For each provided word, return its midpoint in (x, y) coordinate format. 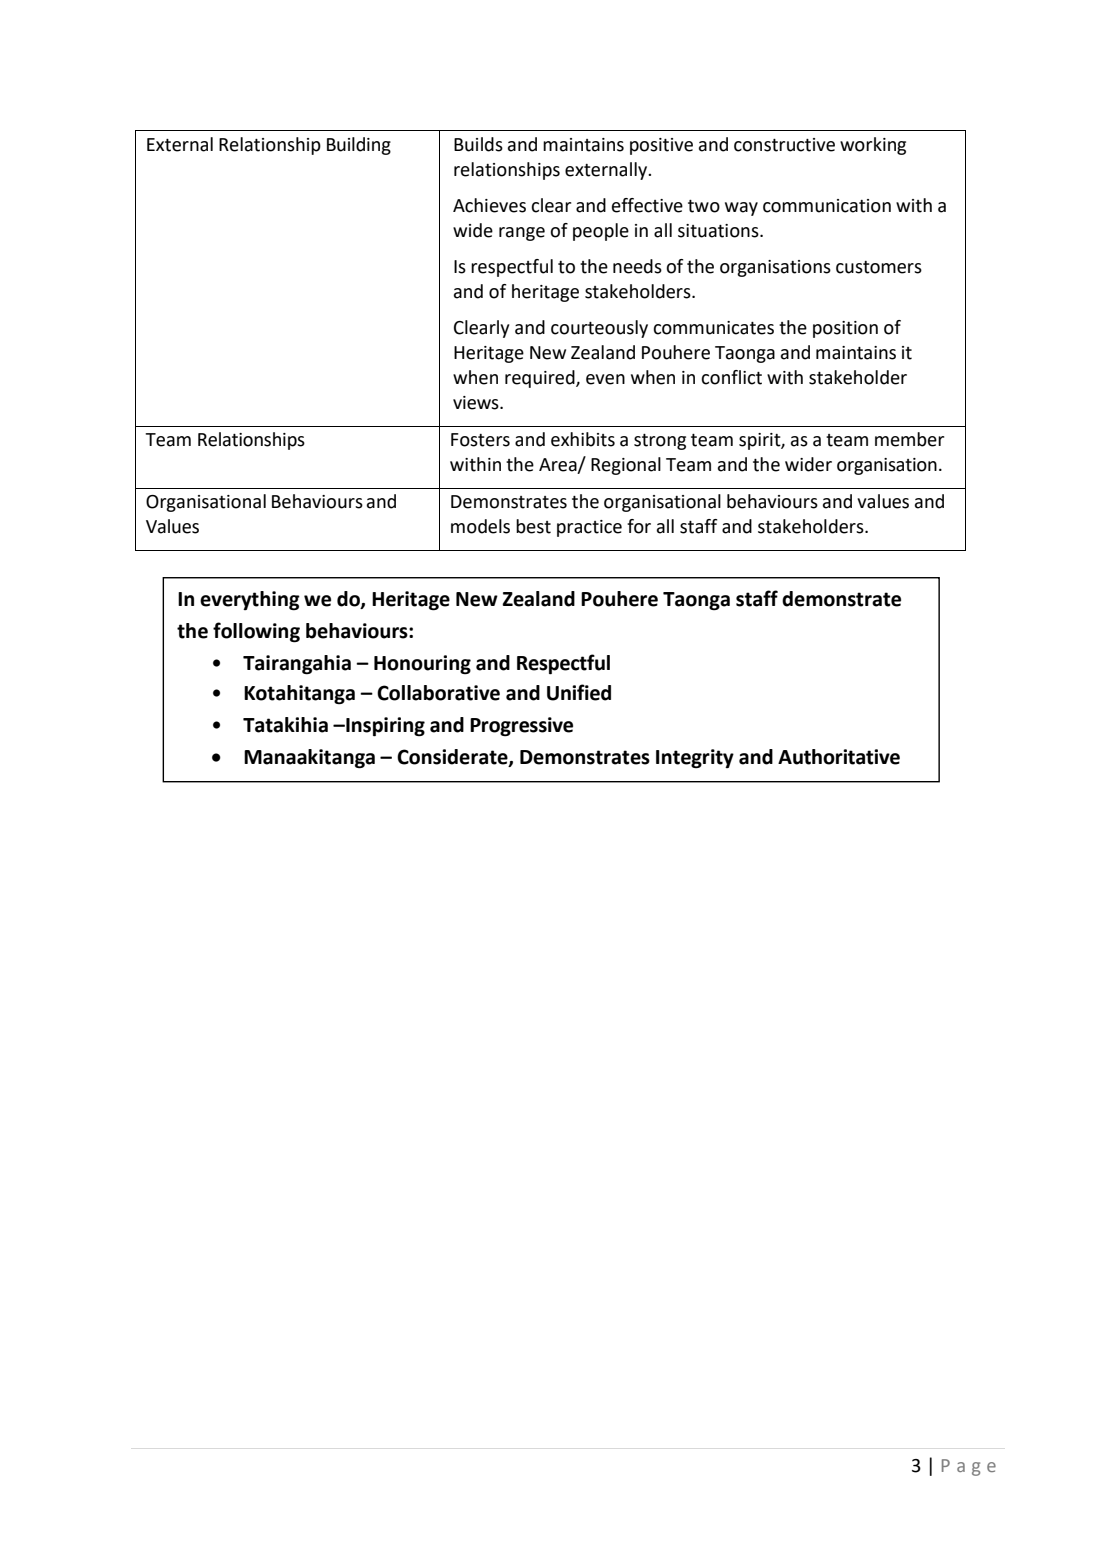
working (873, 146)
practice (589, 528)
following (256, 632)
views (477, 403)
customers (879, 267)
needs (637, 266)
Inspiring (384, 727)
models (480, 526)
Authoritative (839, 757)
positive (661, 146)
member (909, 439)
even (605, 379)
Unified (579, 692)
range (522, 234)
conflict (731, 377)
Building (359, 146)
